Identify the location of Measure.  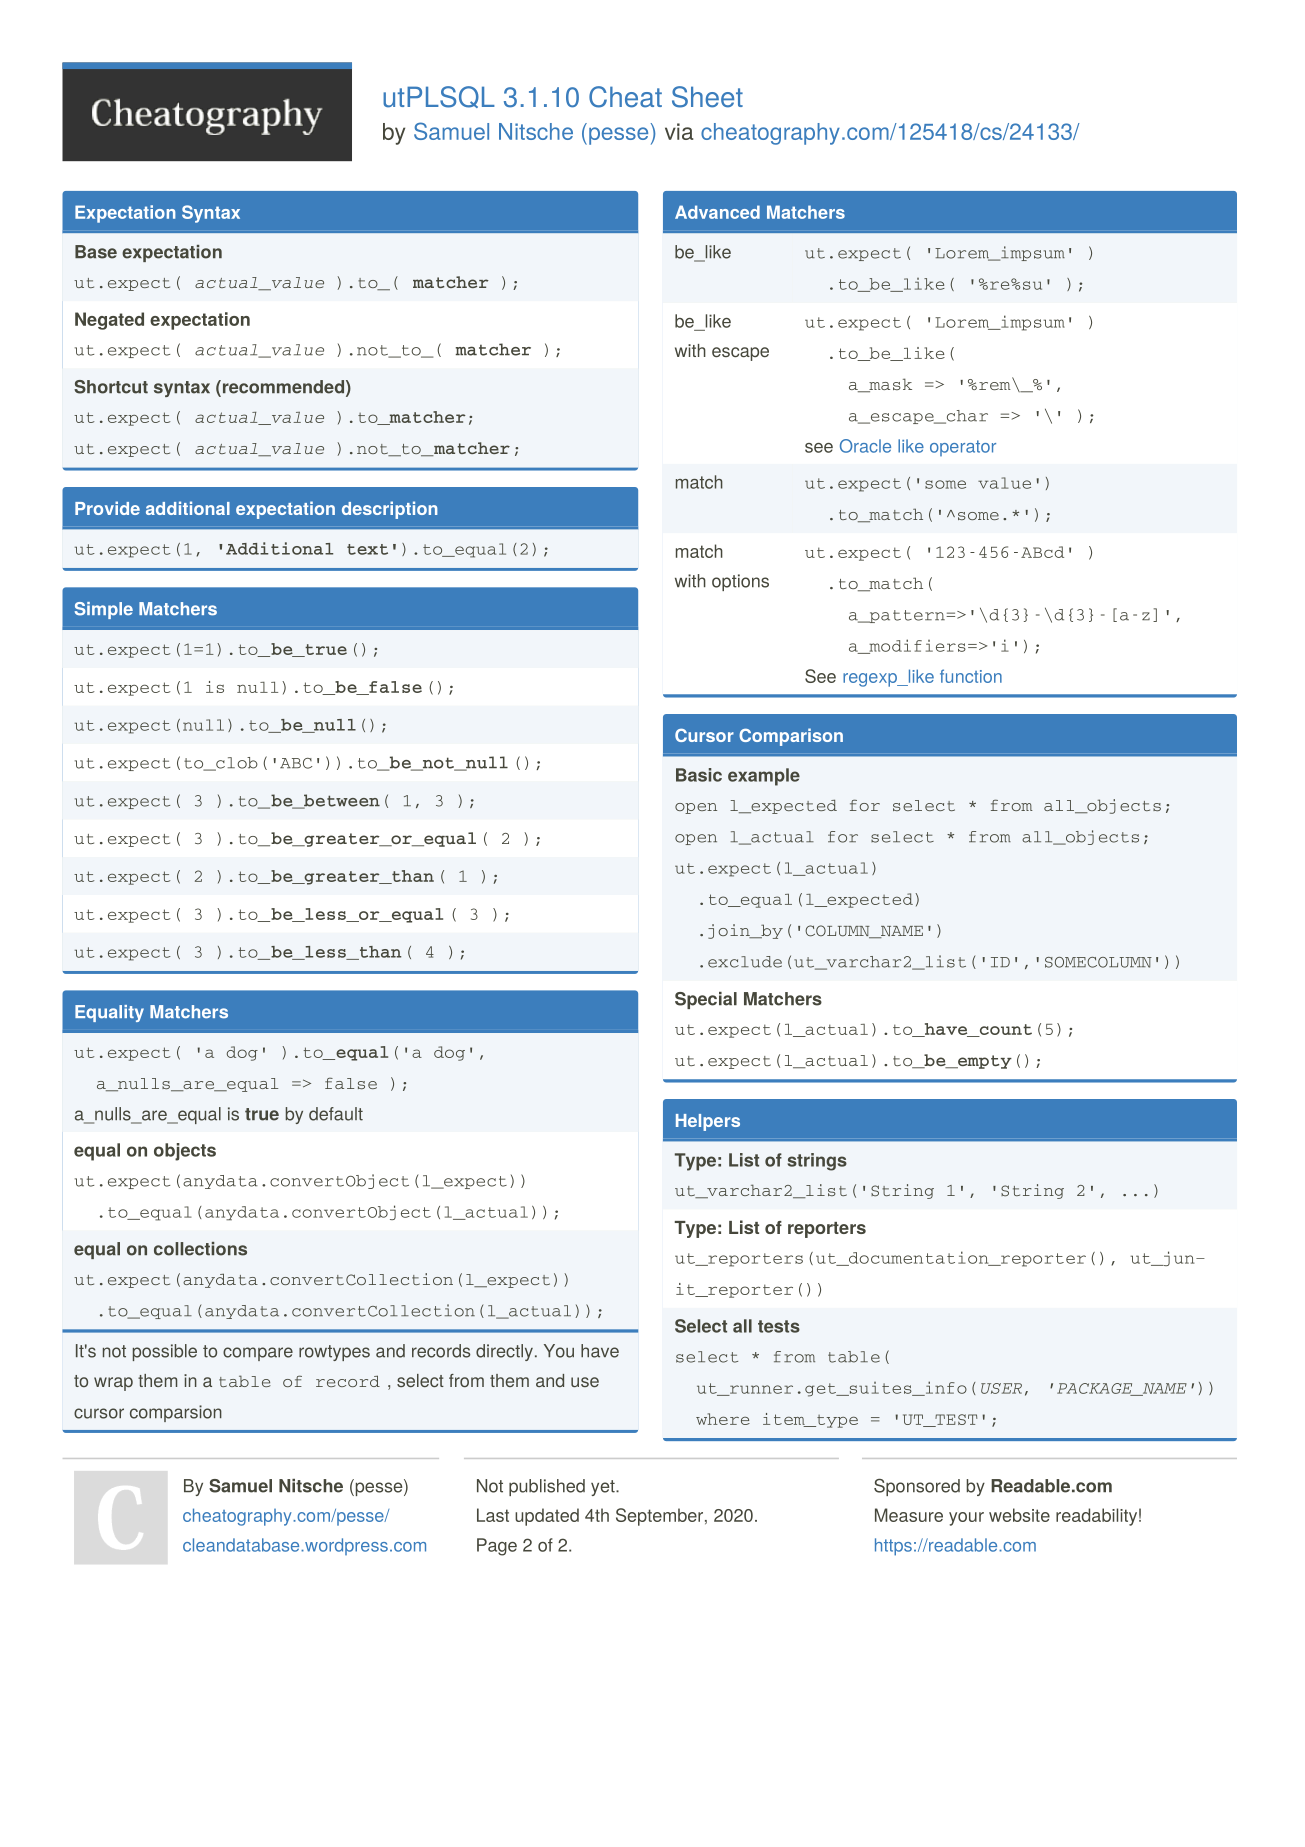
(909, 1515).
